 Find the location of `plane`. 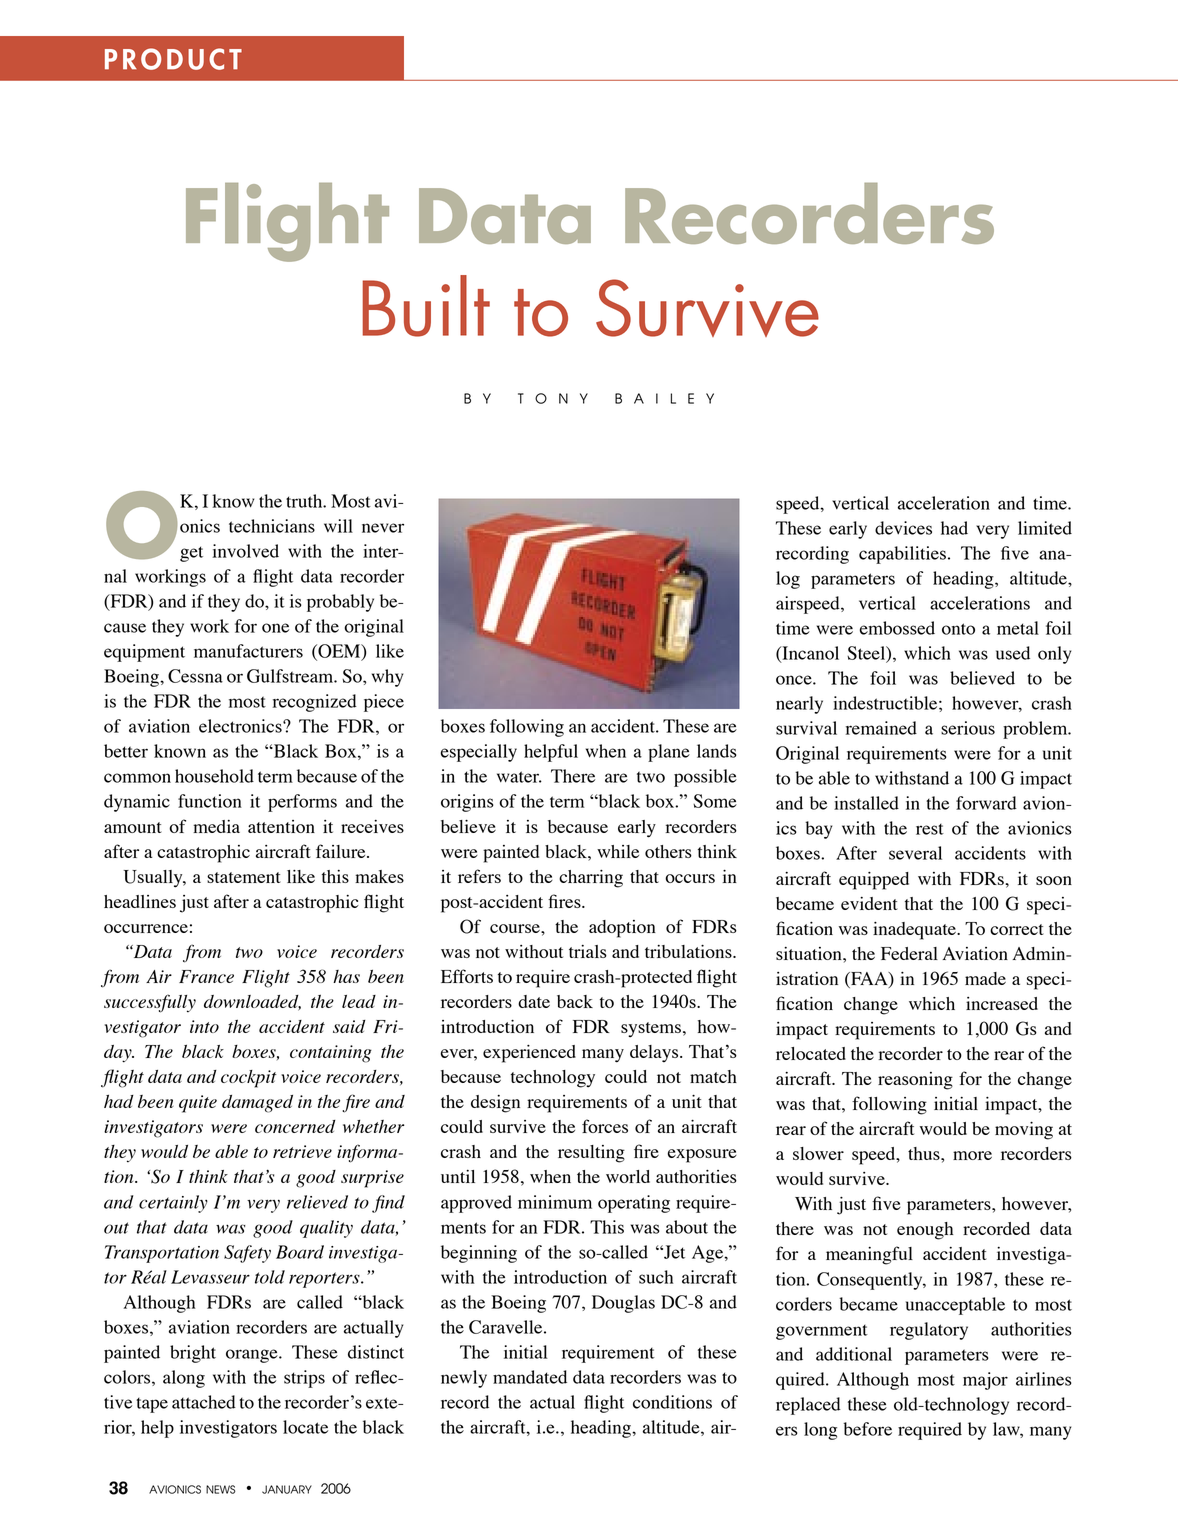

plane is located at coordinates (669, 753).
